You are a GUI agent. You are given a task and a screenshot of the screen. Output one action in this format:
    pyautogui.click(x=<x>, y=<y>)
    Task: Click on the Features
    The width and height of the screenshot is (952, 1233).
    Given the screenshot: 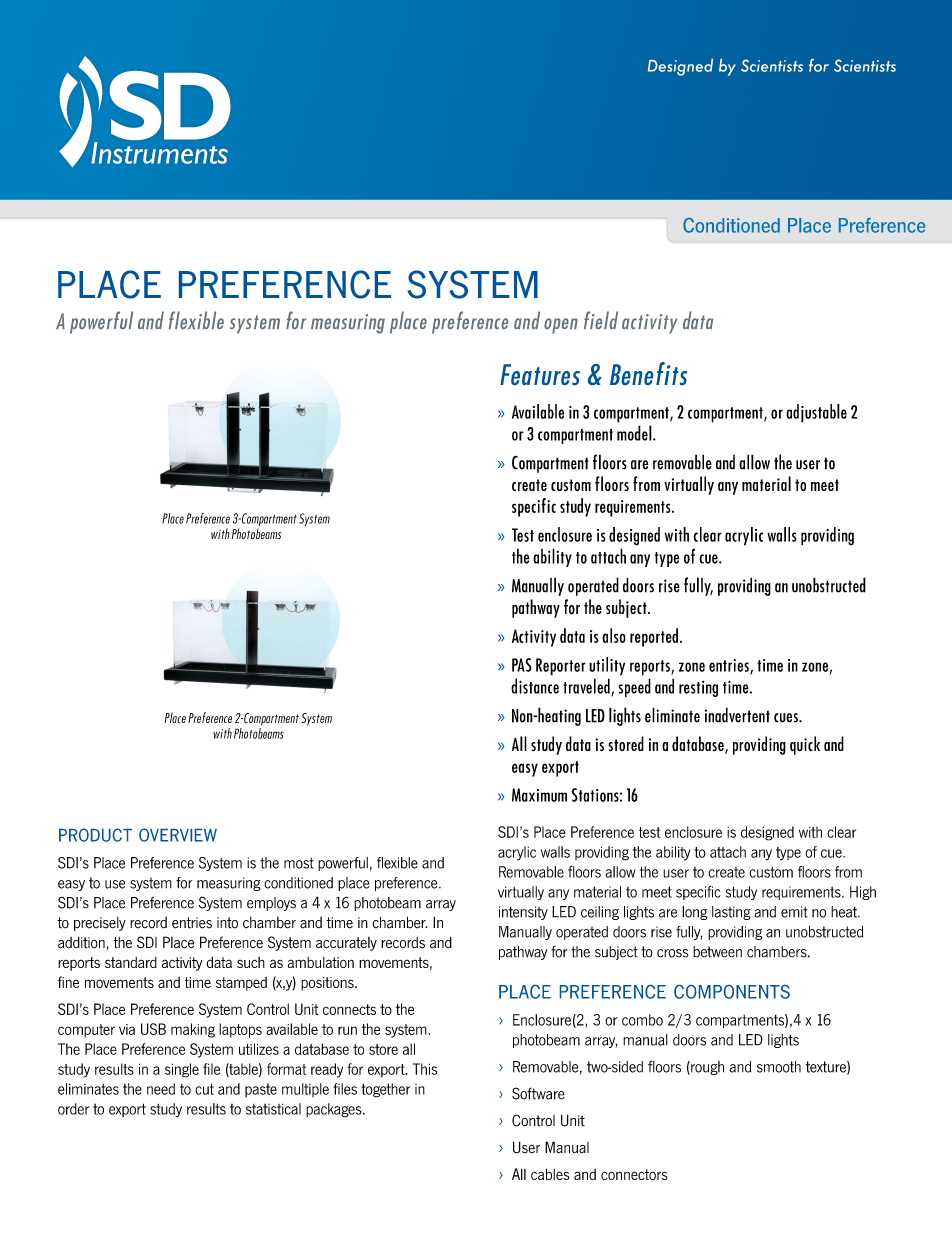 What is the action you would take?
    pyautogui.click(x=540, y=374)
